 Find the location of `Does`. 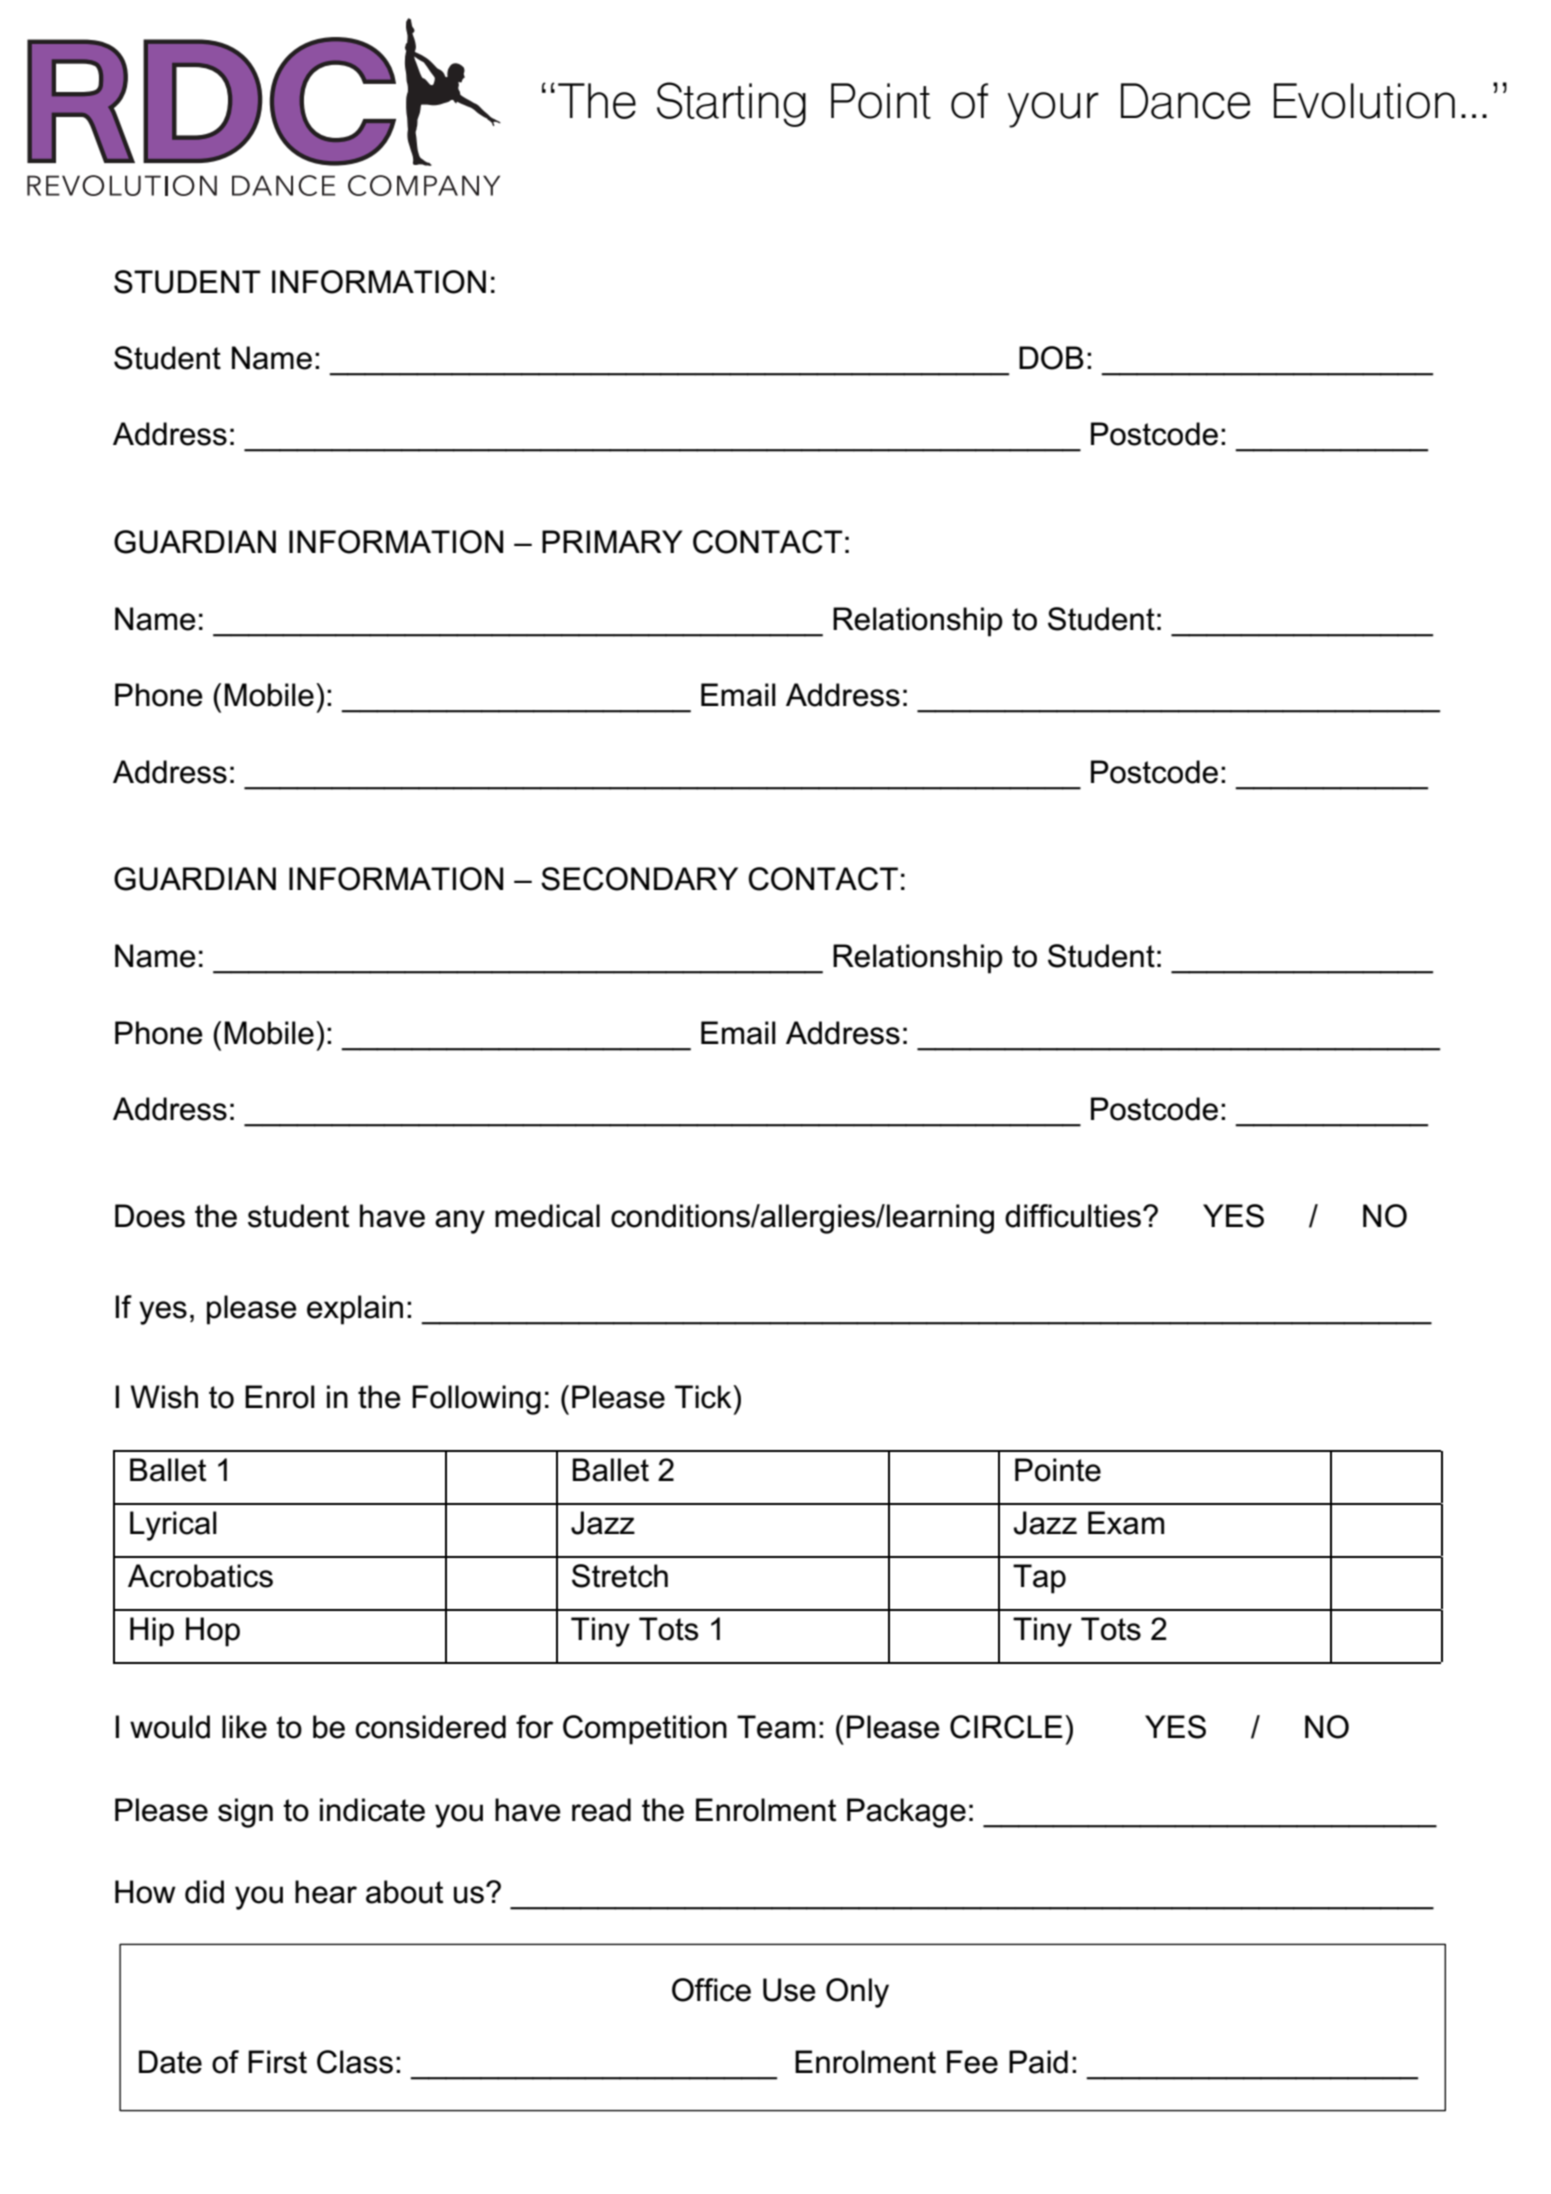

Does is located at coordinates (150, 1216).
